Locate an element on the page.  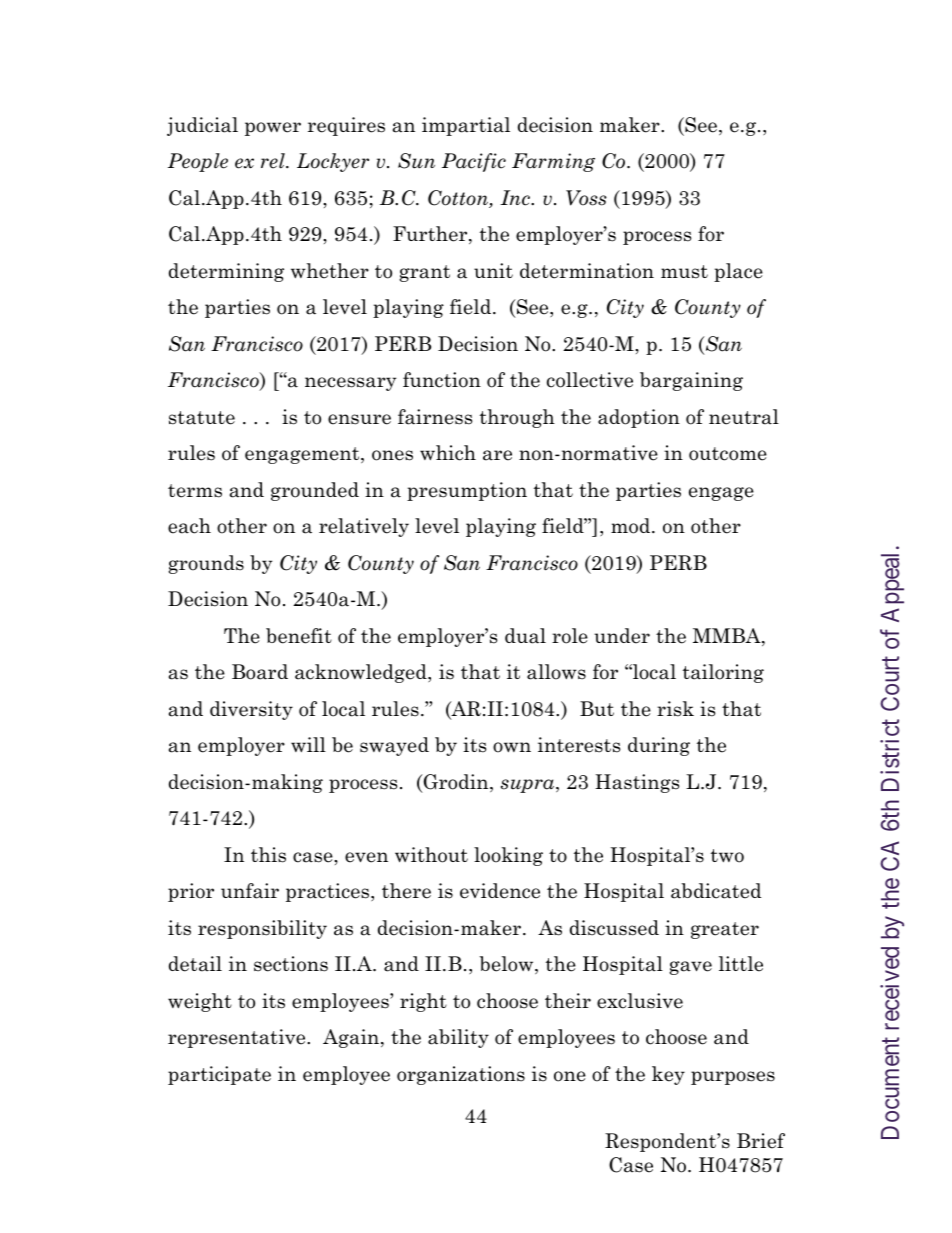
Hastings is located at coordinates (637, 783).
